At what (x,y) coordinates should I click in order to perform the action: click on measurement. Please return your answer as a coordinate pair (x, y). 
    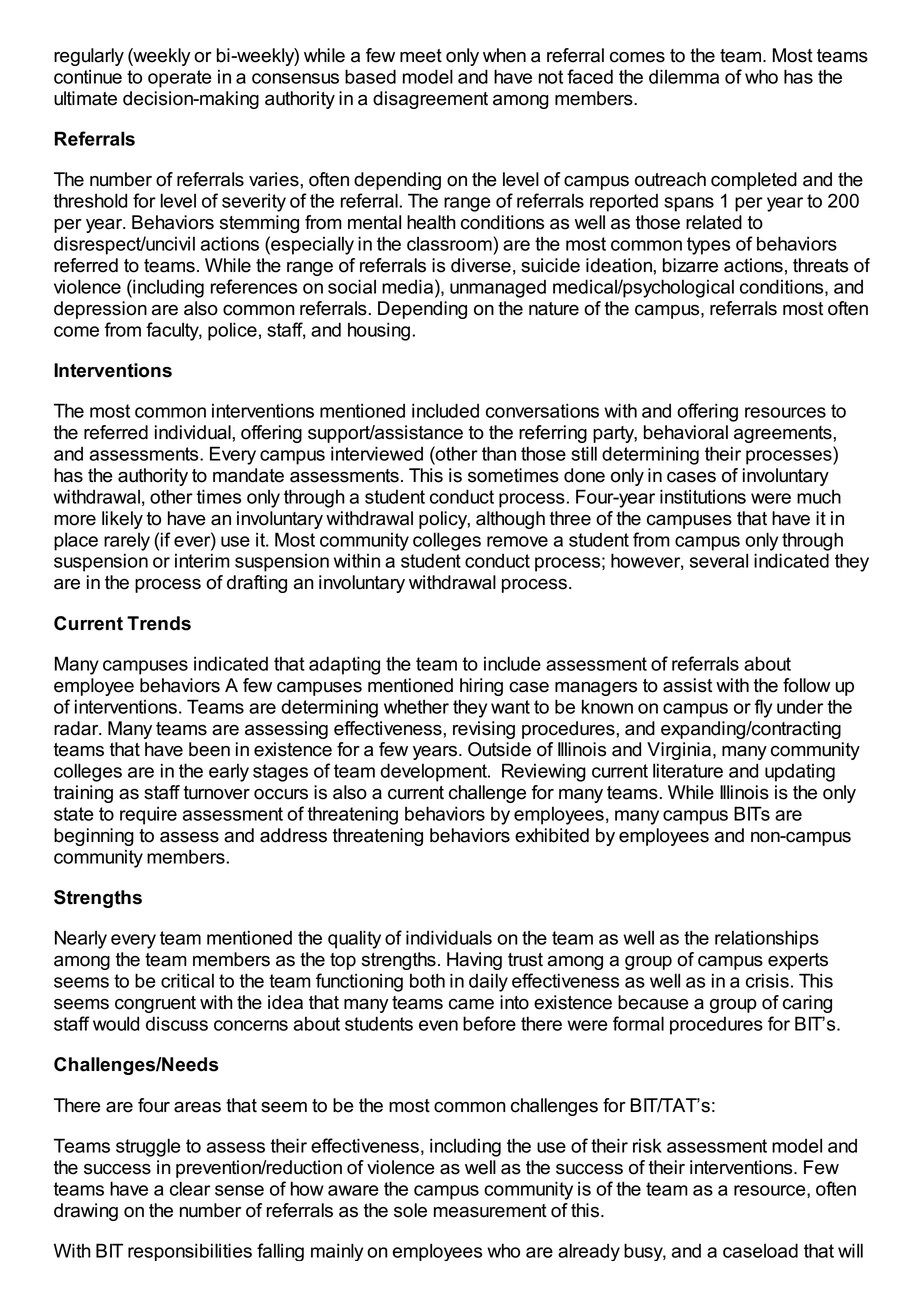
    Looking at the image, I should click on (490, 1211).
